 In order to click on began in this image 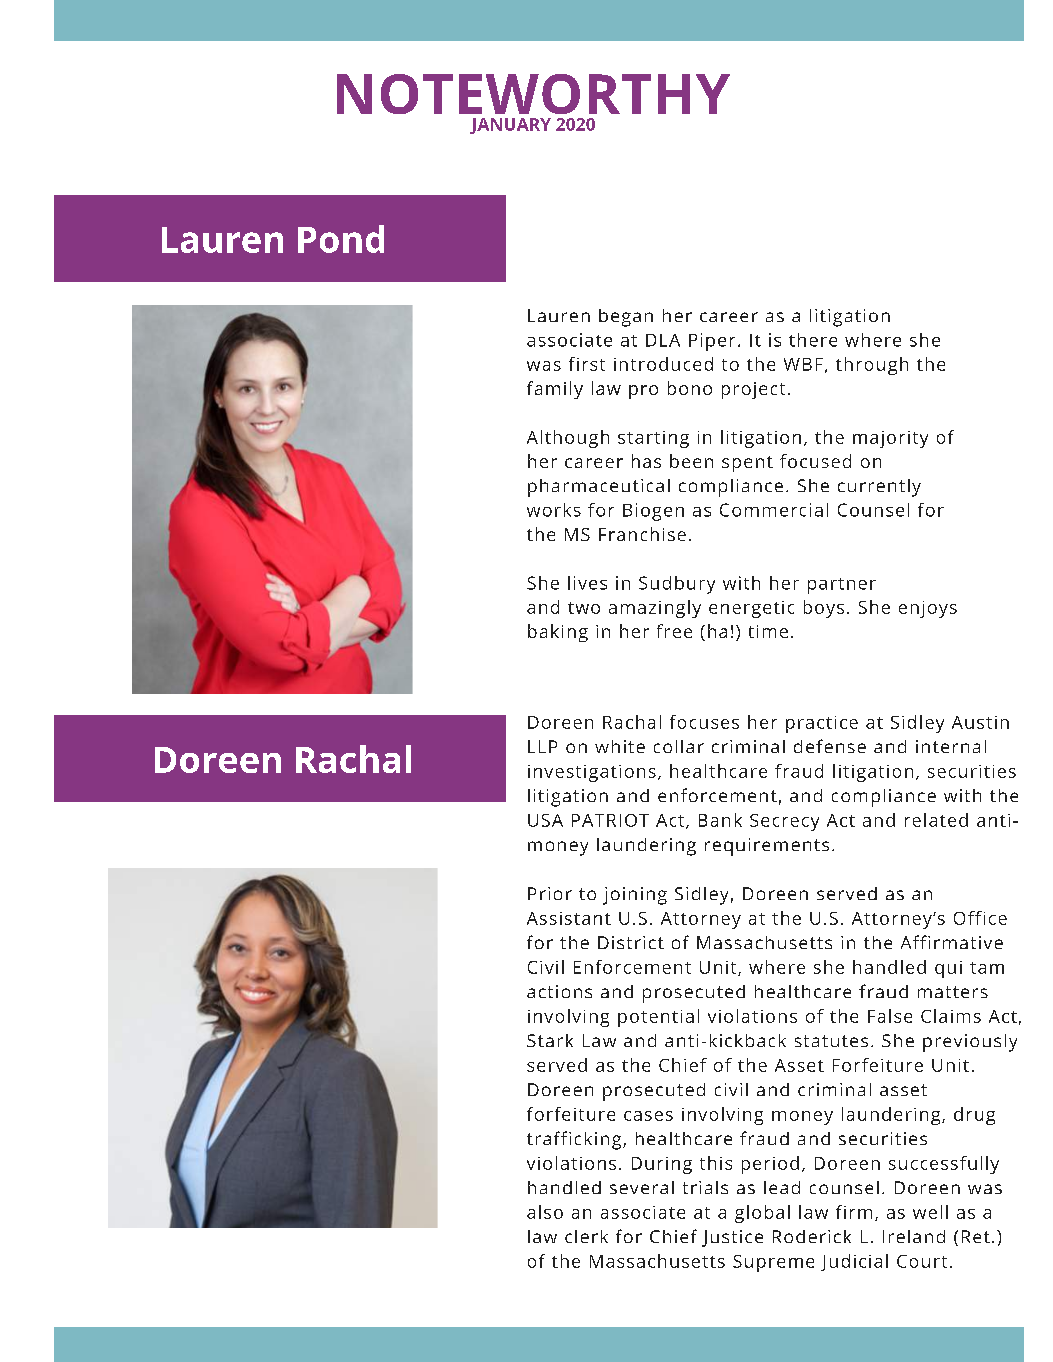, I will do `click(626, 318)`.
